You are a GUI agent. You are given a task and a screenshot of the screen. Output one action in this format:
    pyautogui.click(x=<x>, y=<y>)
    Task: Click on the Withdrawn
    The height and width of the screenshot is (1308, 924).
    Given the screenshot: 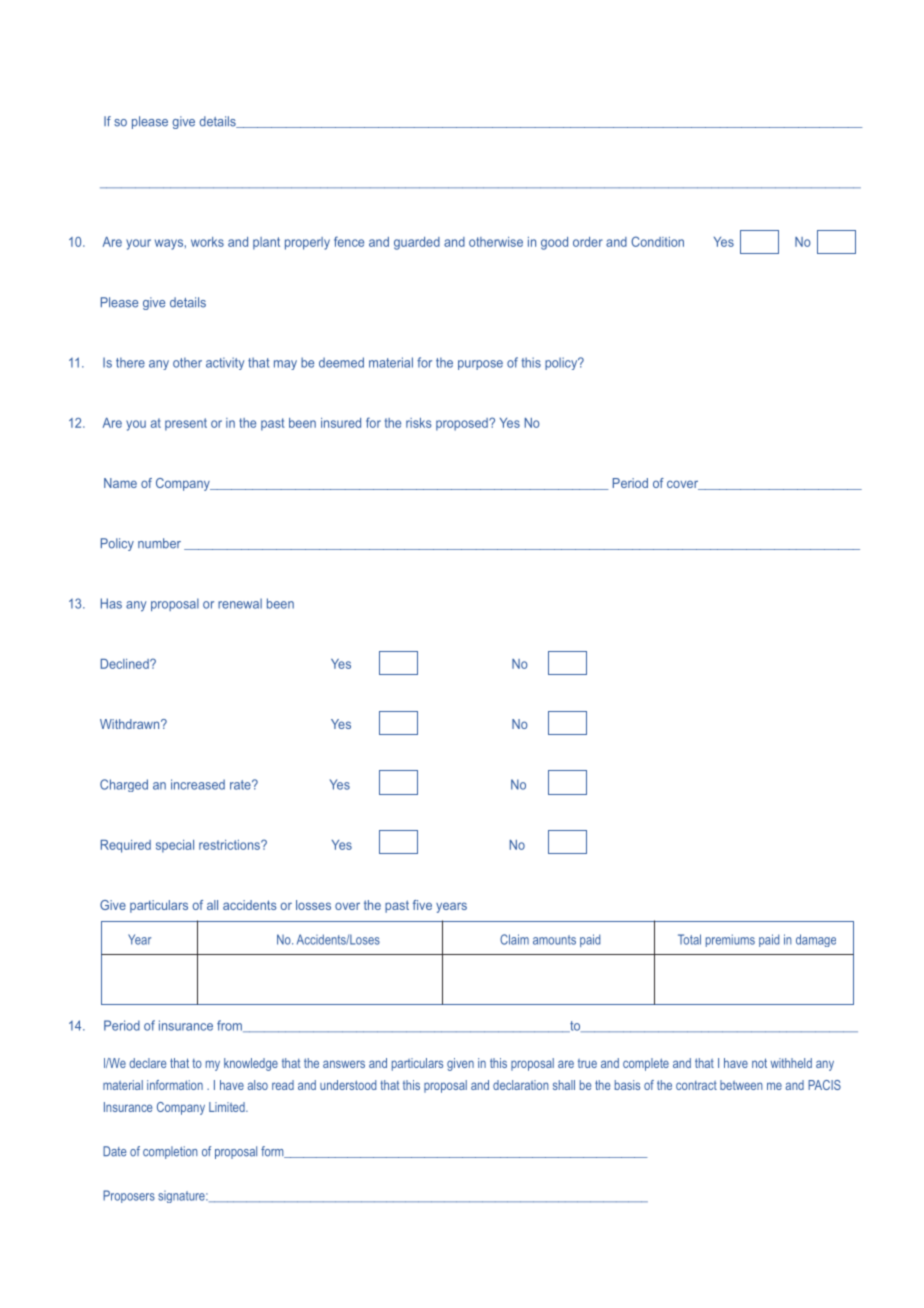 What is the action you would take?
    pyautogui.click(x=131, y=724)
